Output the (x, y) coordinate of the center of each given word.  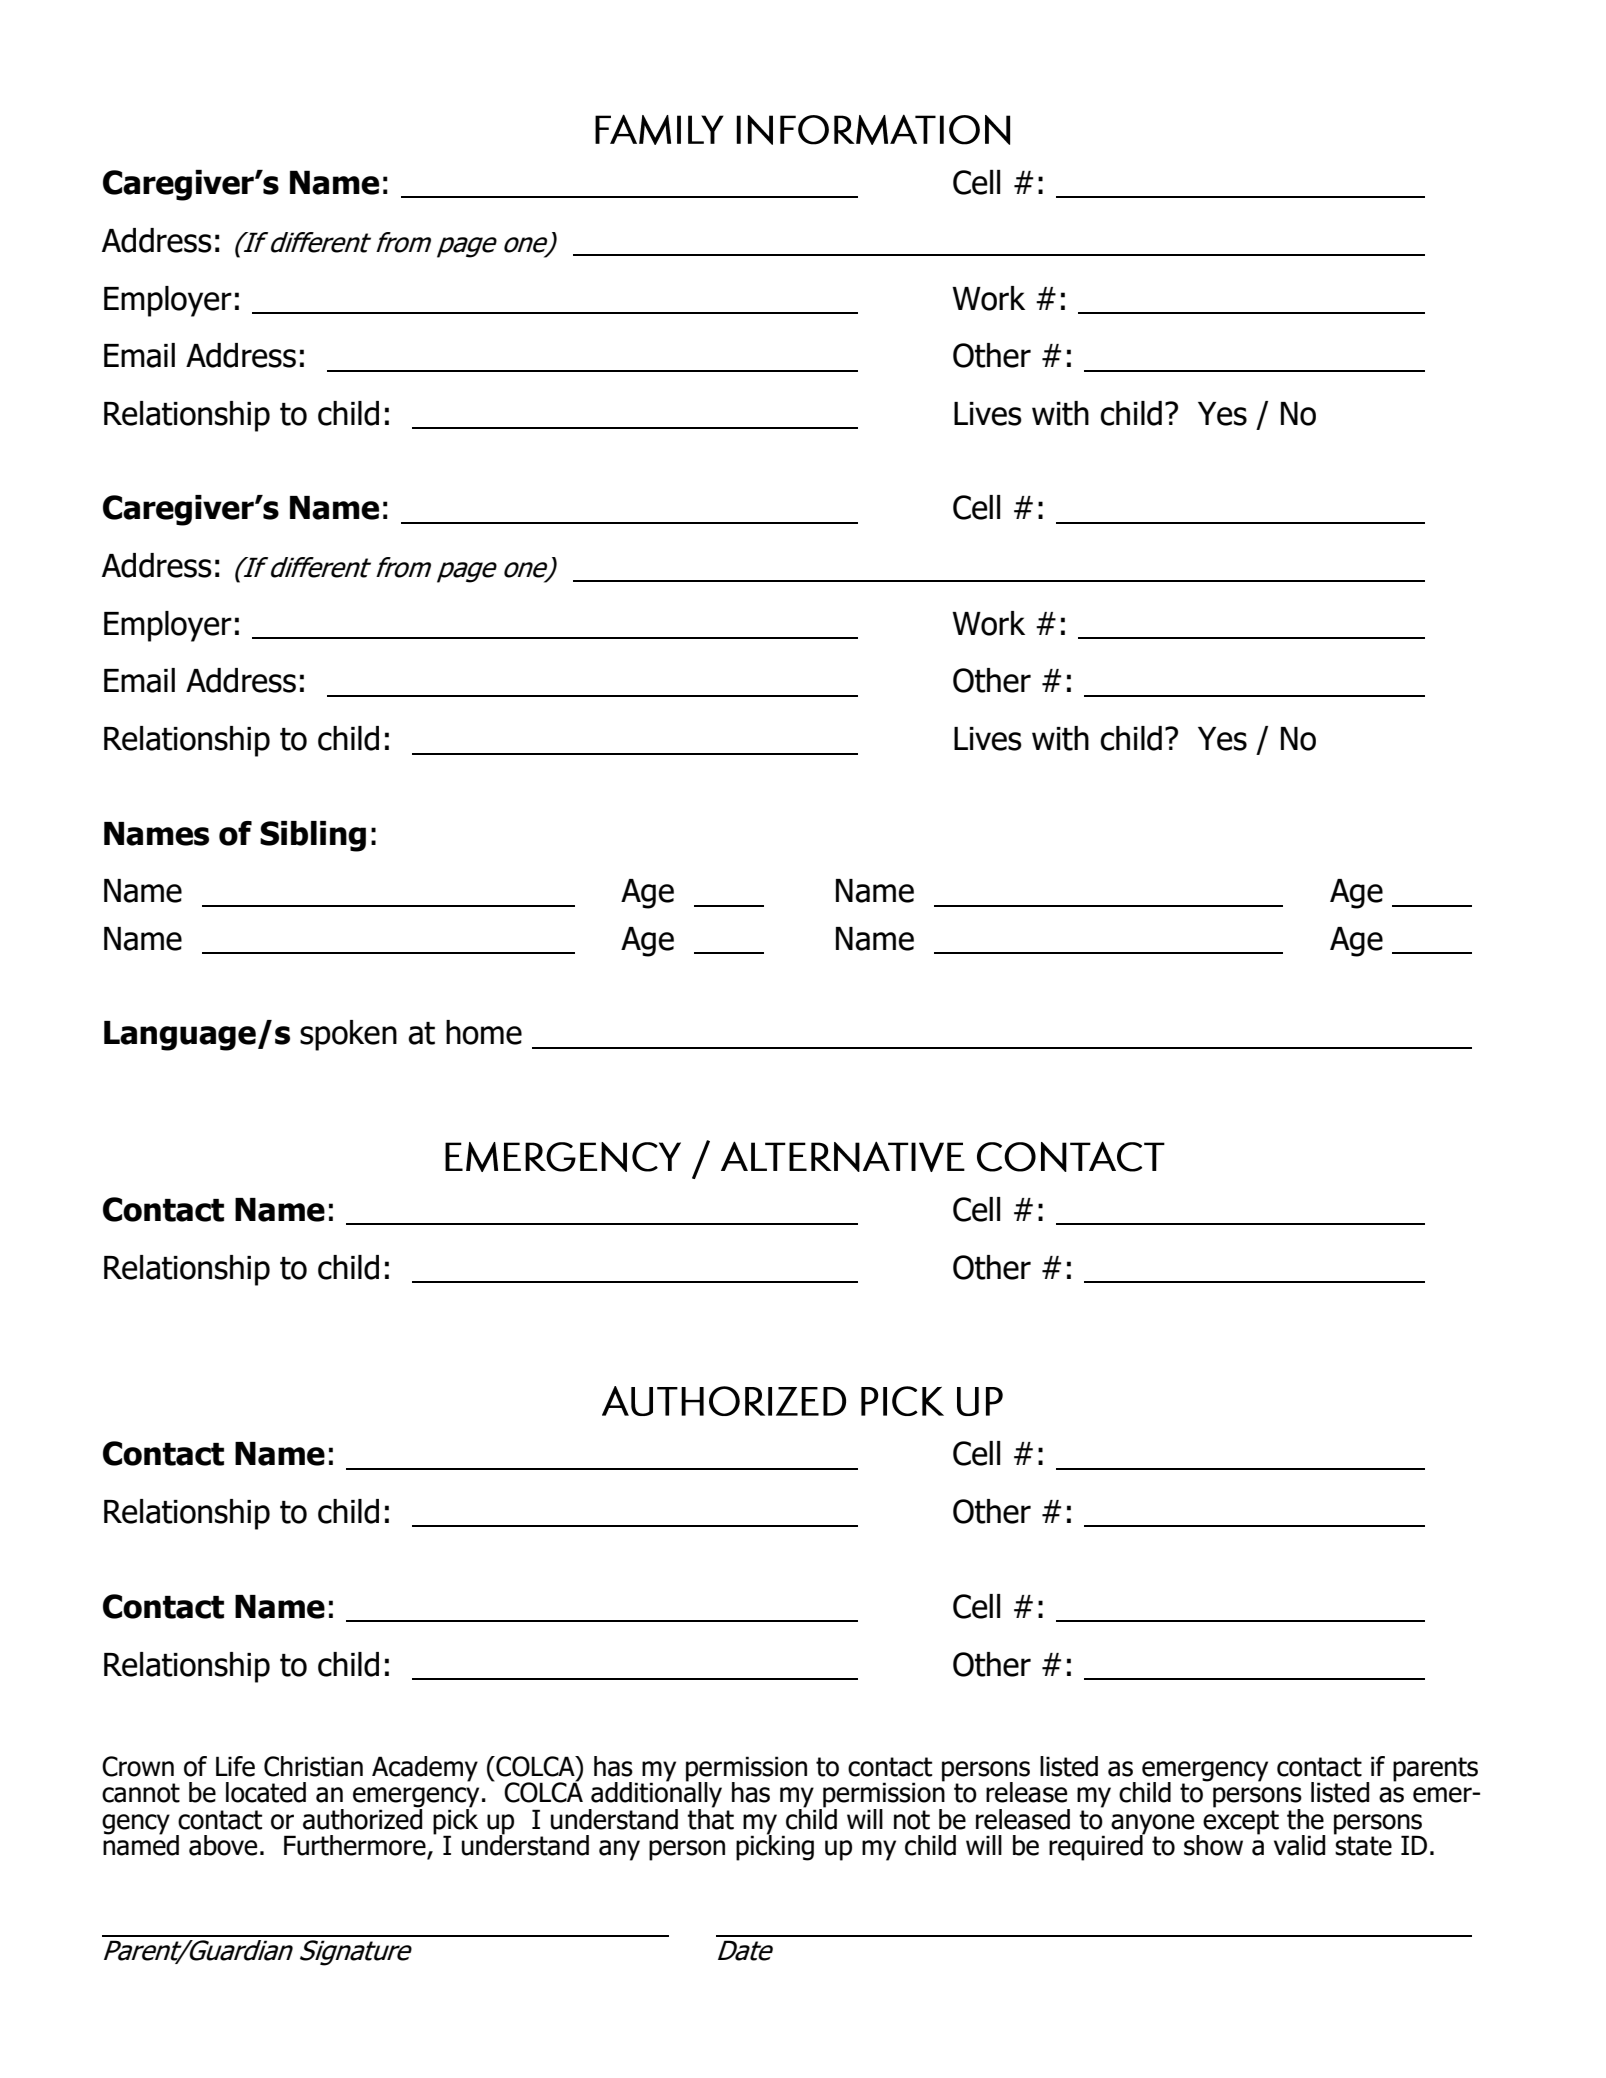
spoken (348, 1035)
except (1241, 1822)
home (484, 1032)
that (710, 1818)
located (266, 1792)
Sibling (313, 836)
